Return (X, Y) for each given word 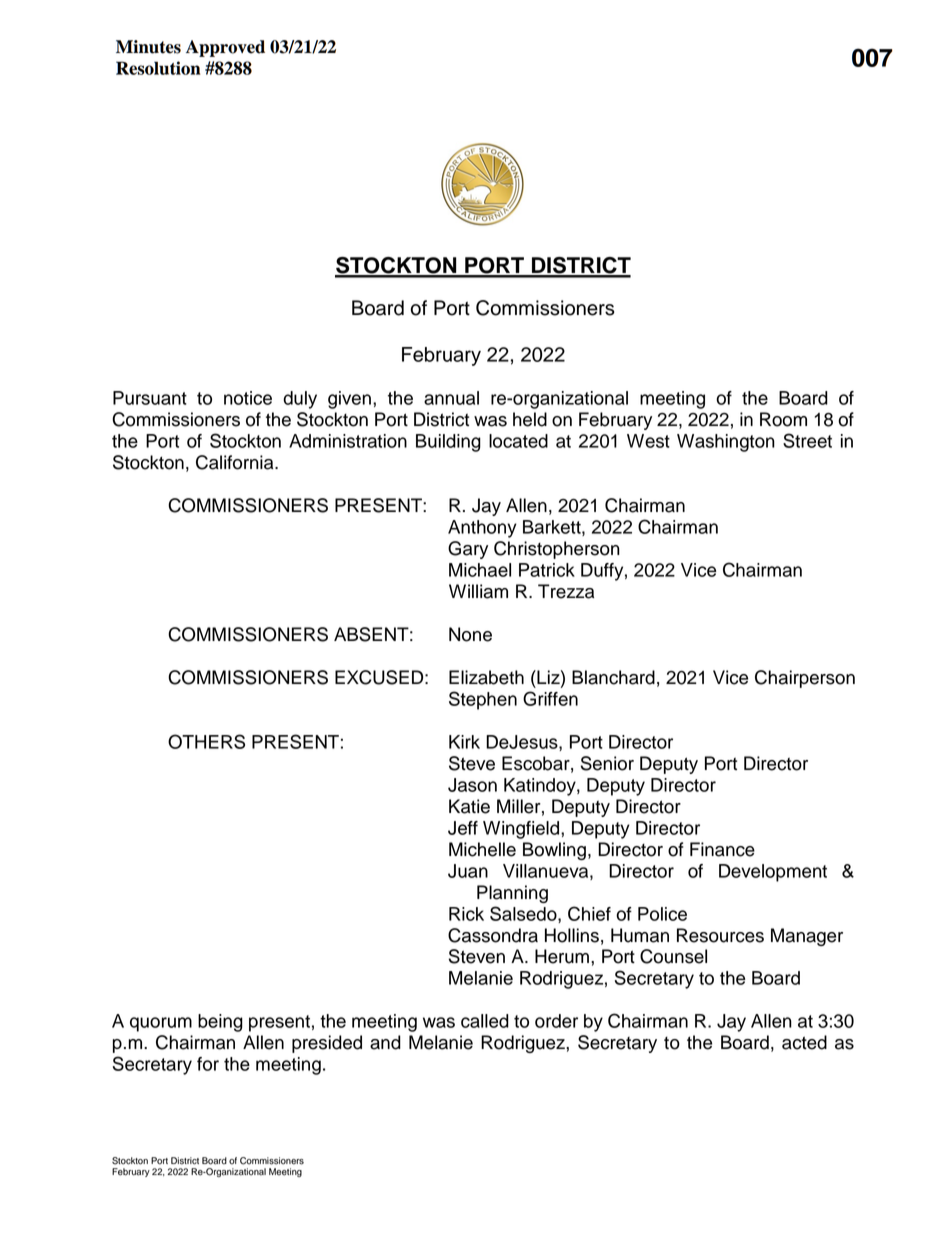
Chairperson (805, 679)
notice (248, 398)
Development (773, 873)
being (220, 1023)
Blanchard (613, 677)
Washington (726, 443)
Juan (468, 871)
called (485, 1021)
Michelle (482, 849)
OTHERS (206, 741)
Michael (480, 570)
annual (451, 398)
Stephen (483, 700)
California (236, 462)
